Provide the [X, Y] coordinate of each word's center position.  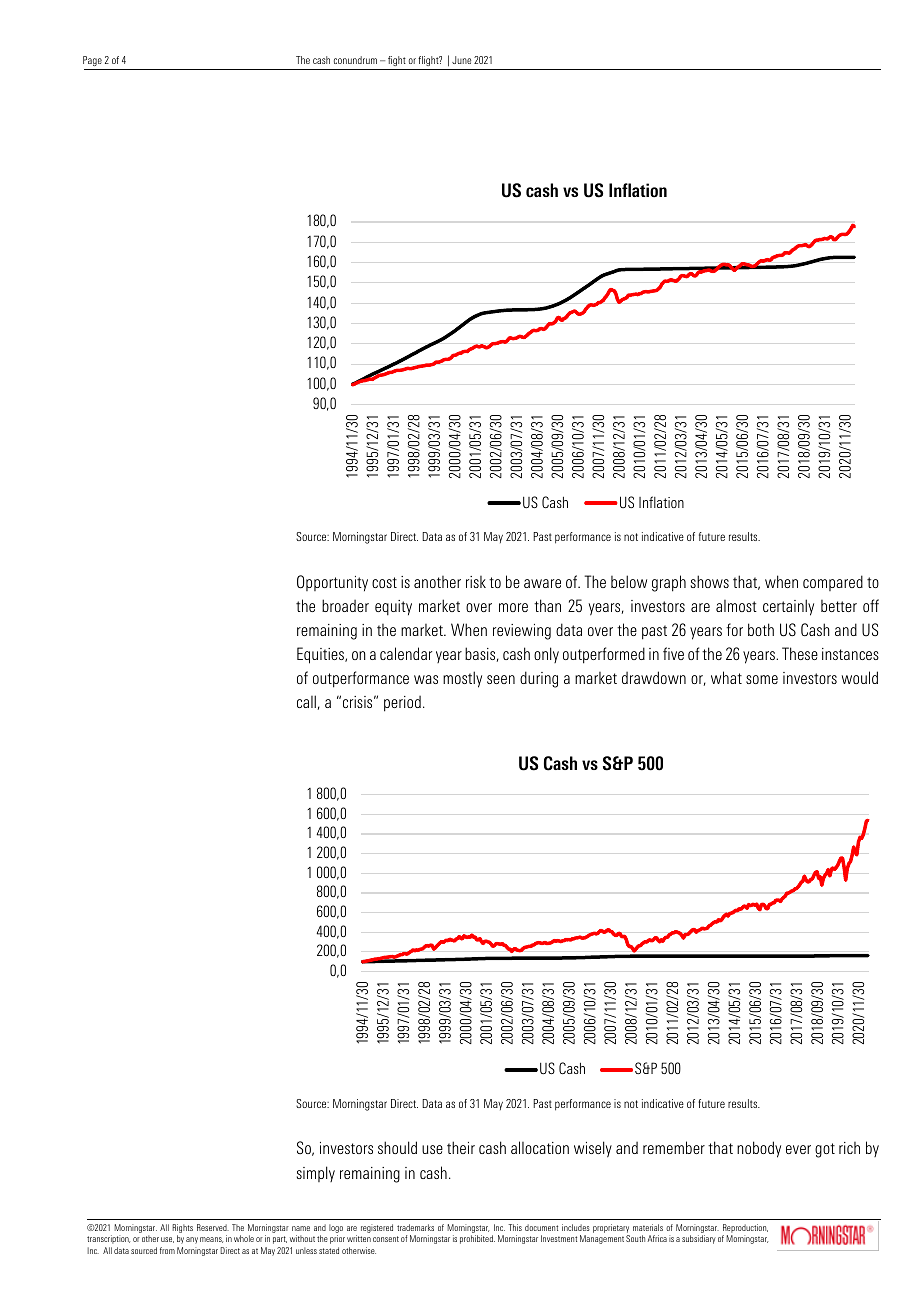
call [306, 701]
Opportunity [332, 583]
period [402, 704]
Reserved [213, 1227]
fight [397, 61]
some [762, 679]
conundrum [355, 60]
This [515, 1227]
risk [476, 582]
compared [833, 583]
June [461, 60]
